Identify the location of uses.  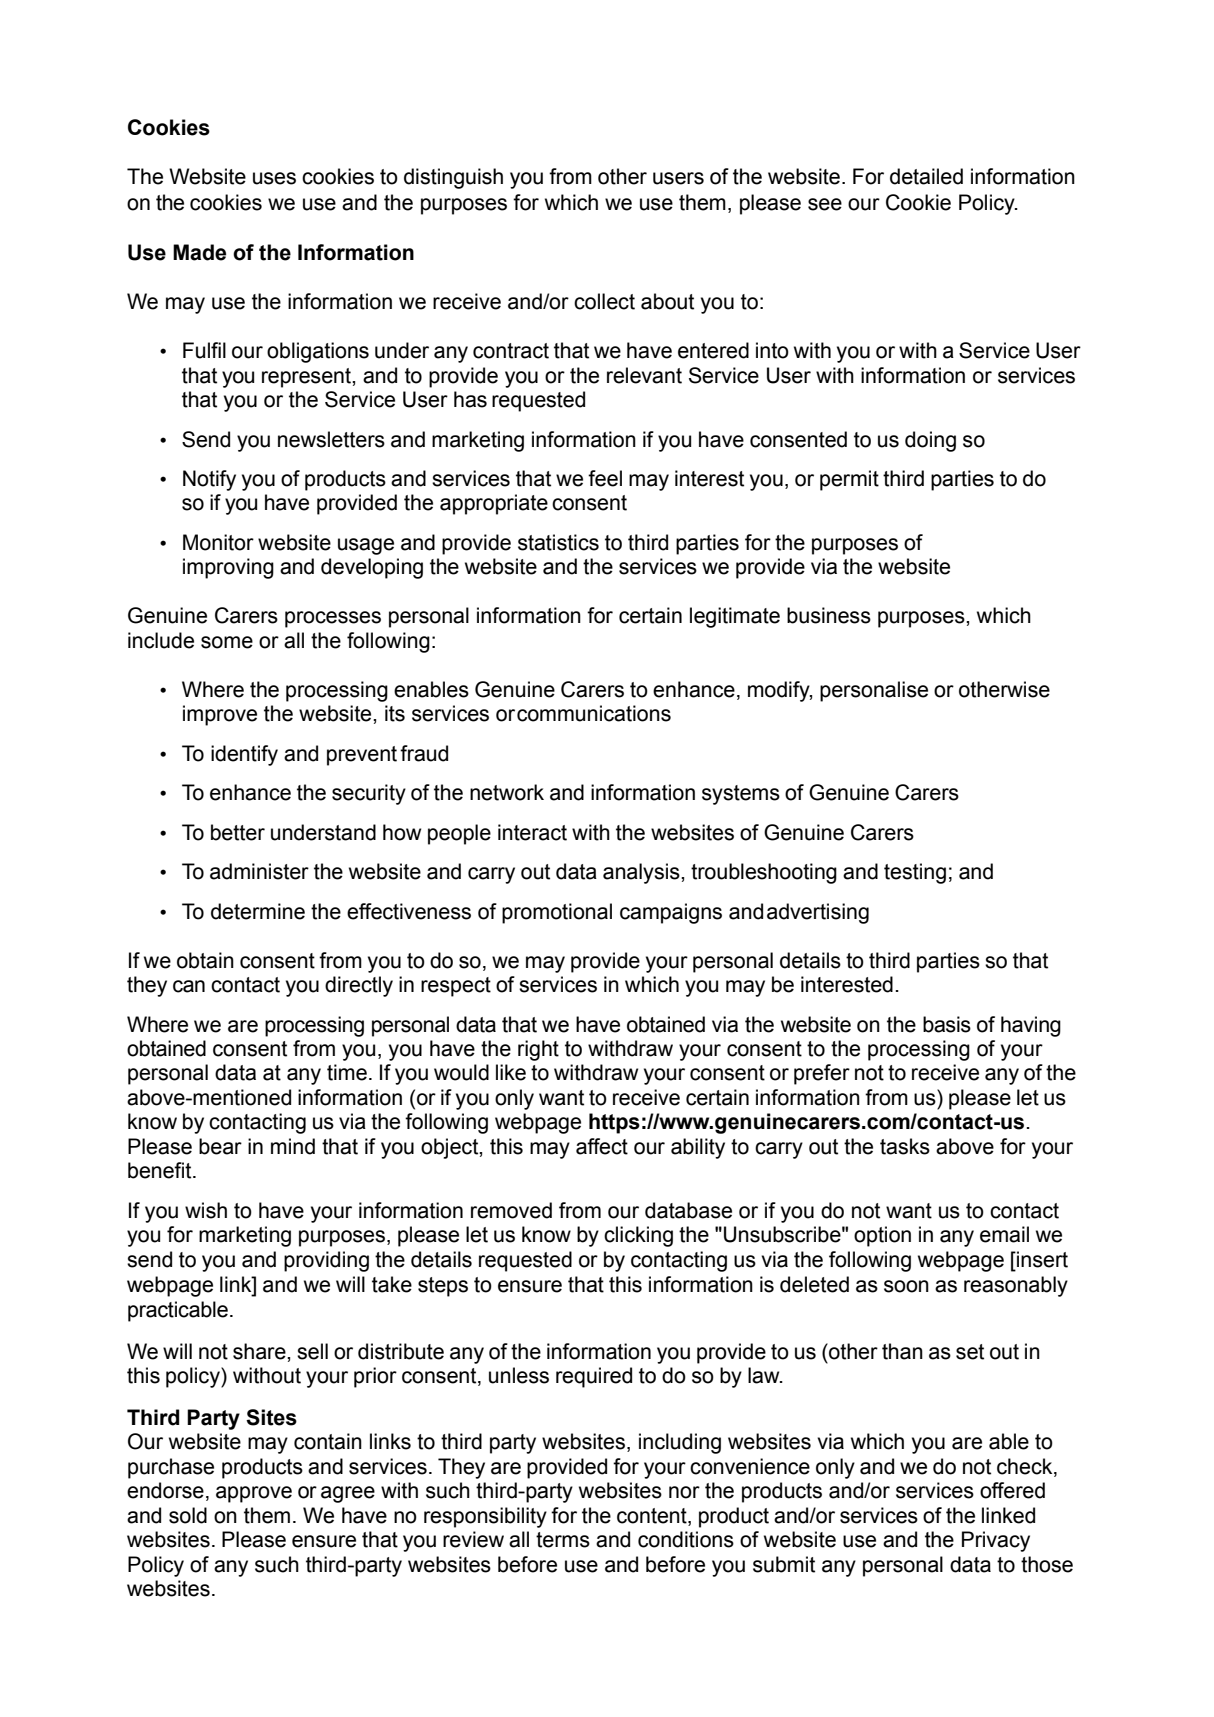
(274, 178).
